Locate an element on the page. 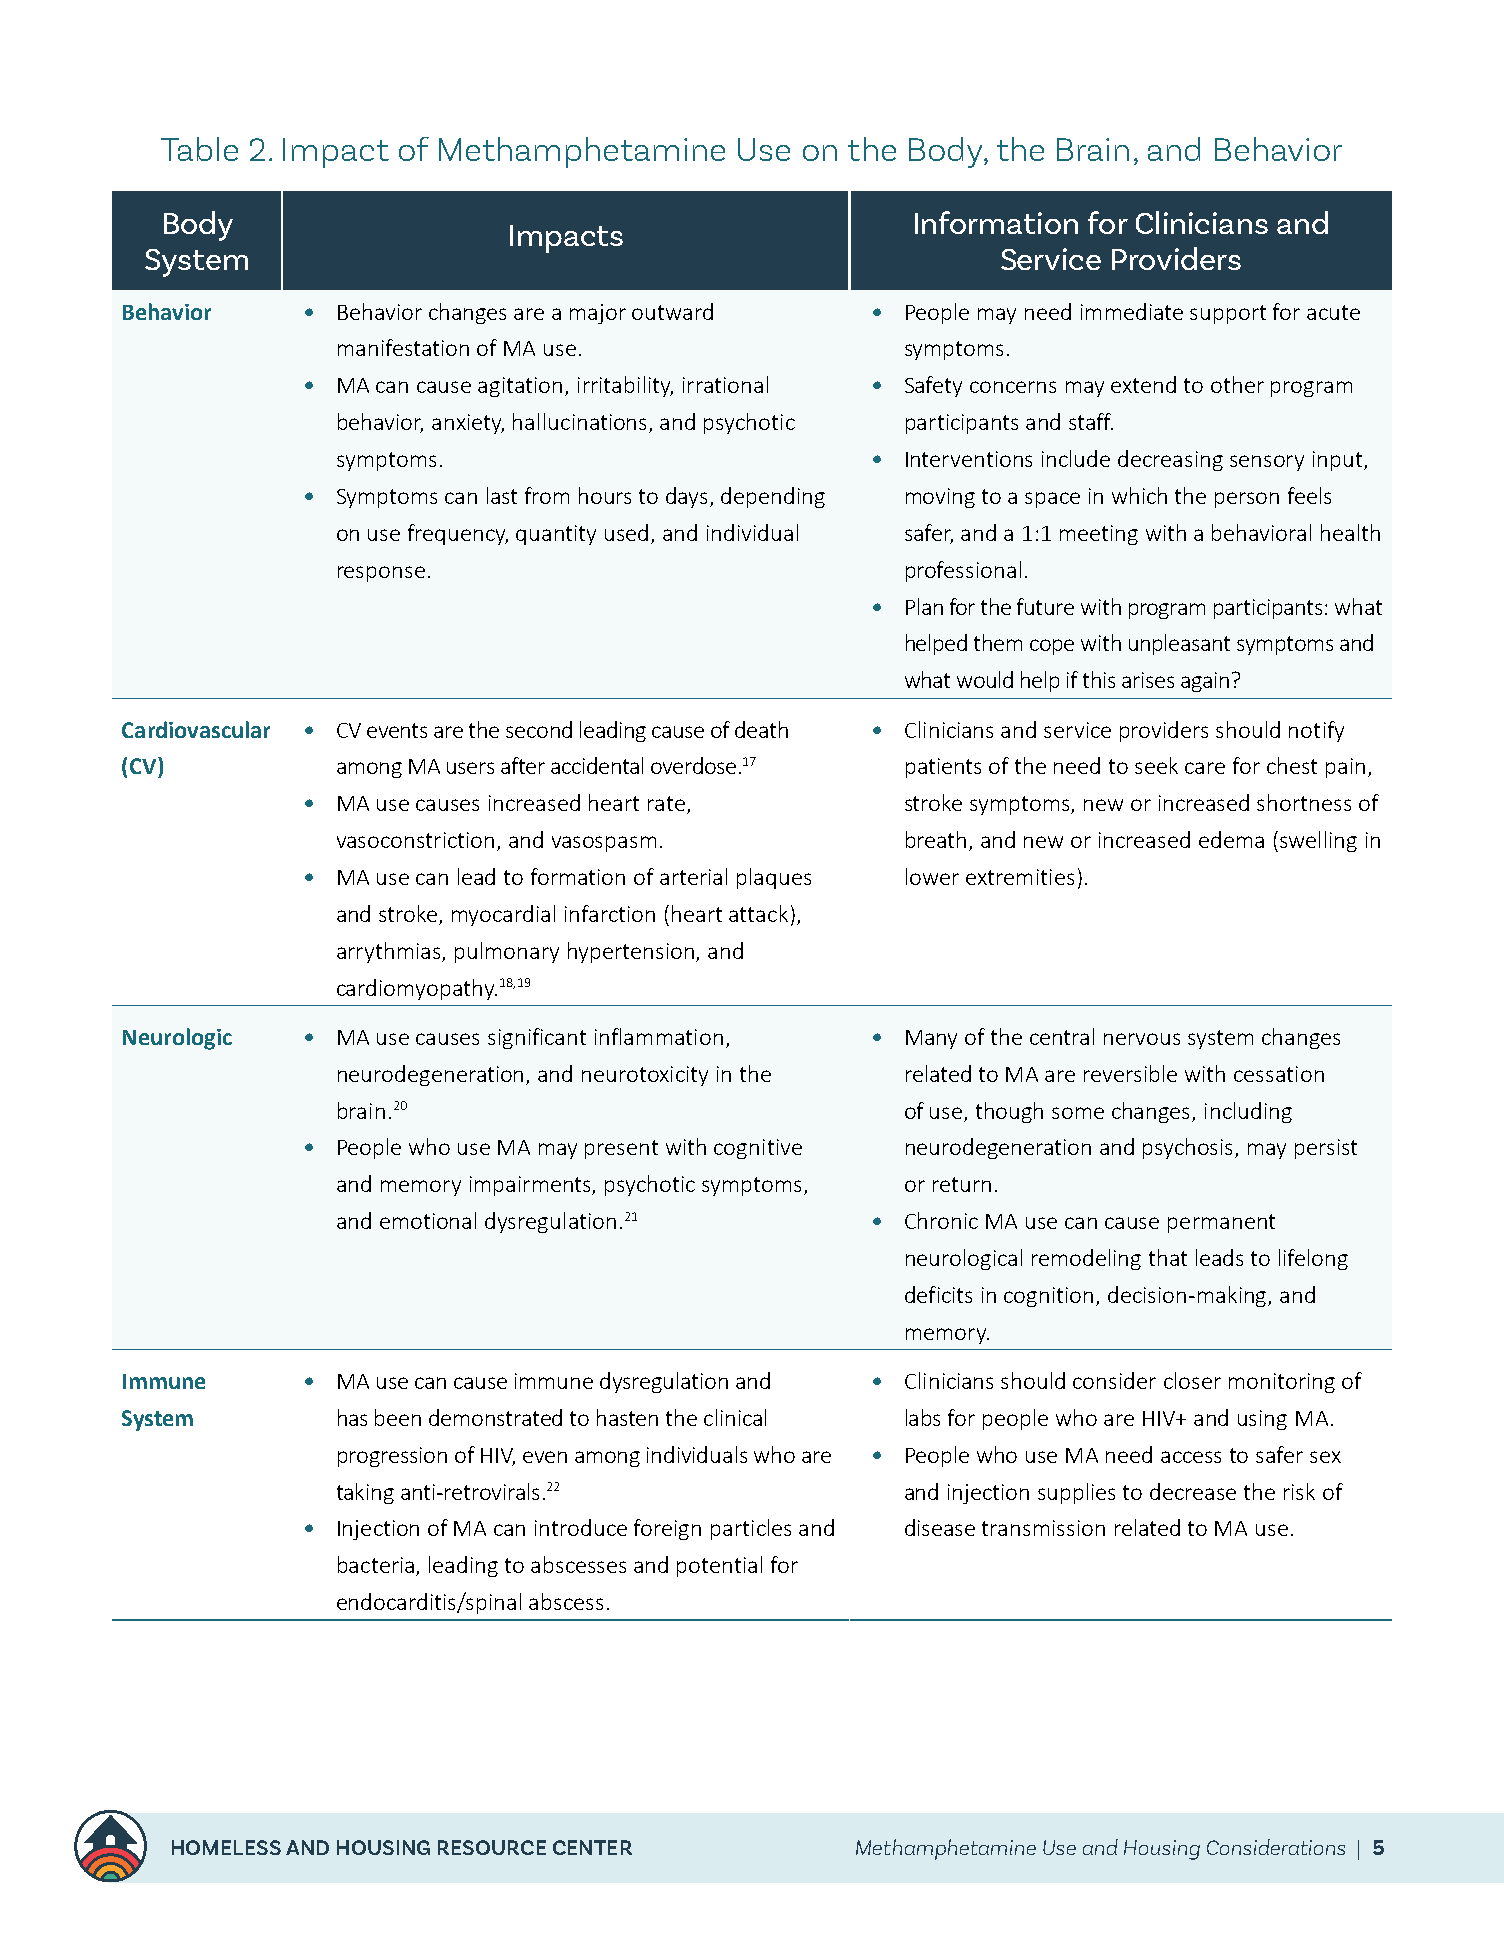 Image resolution: width=1504 pixels, height=1947 pixels. nervous is located at coordinates (1142, 1039).
